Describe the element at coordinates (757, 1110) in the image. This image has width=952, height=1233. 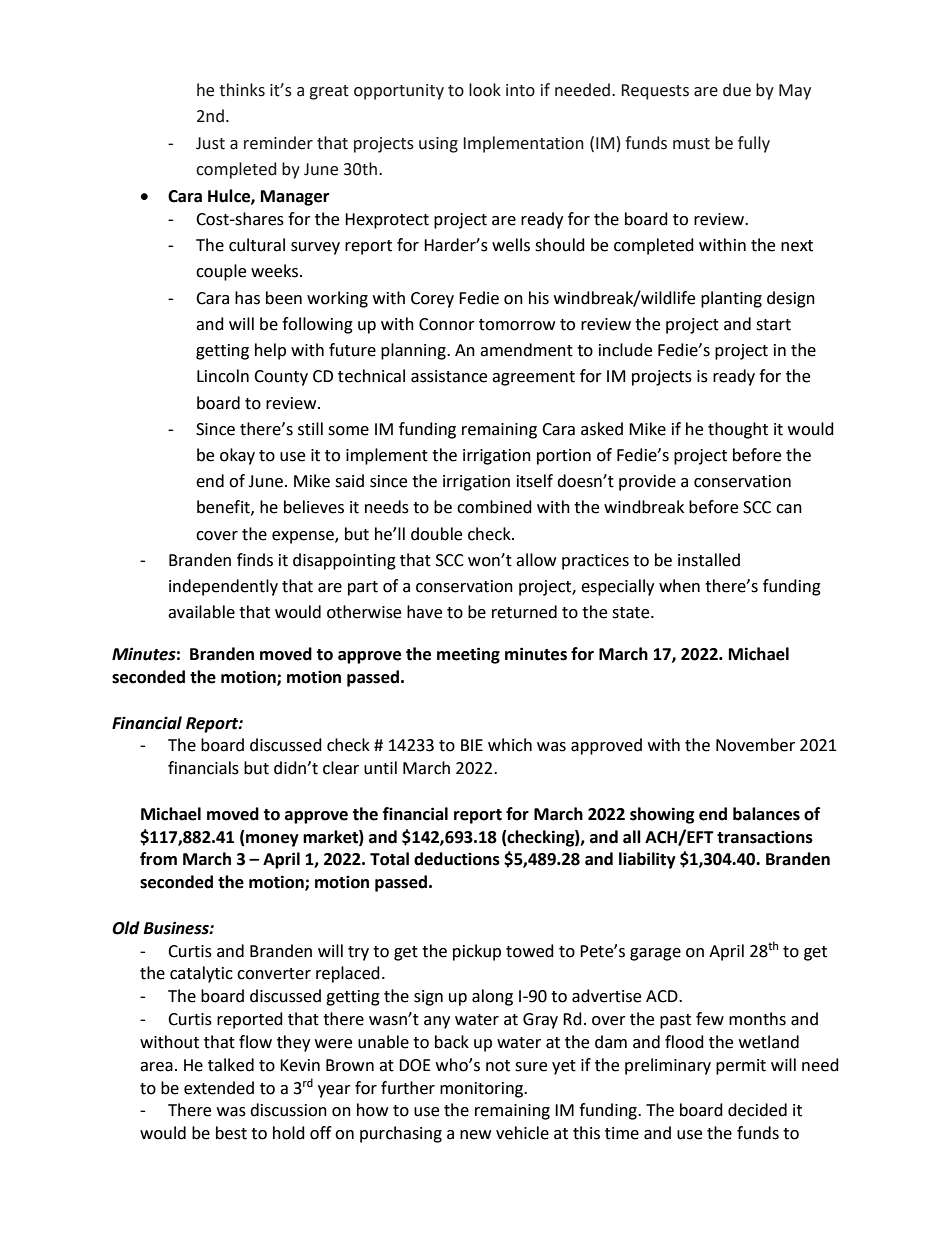
I see `decided` at that location.
